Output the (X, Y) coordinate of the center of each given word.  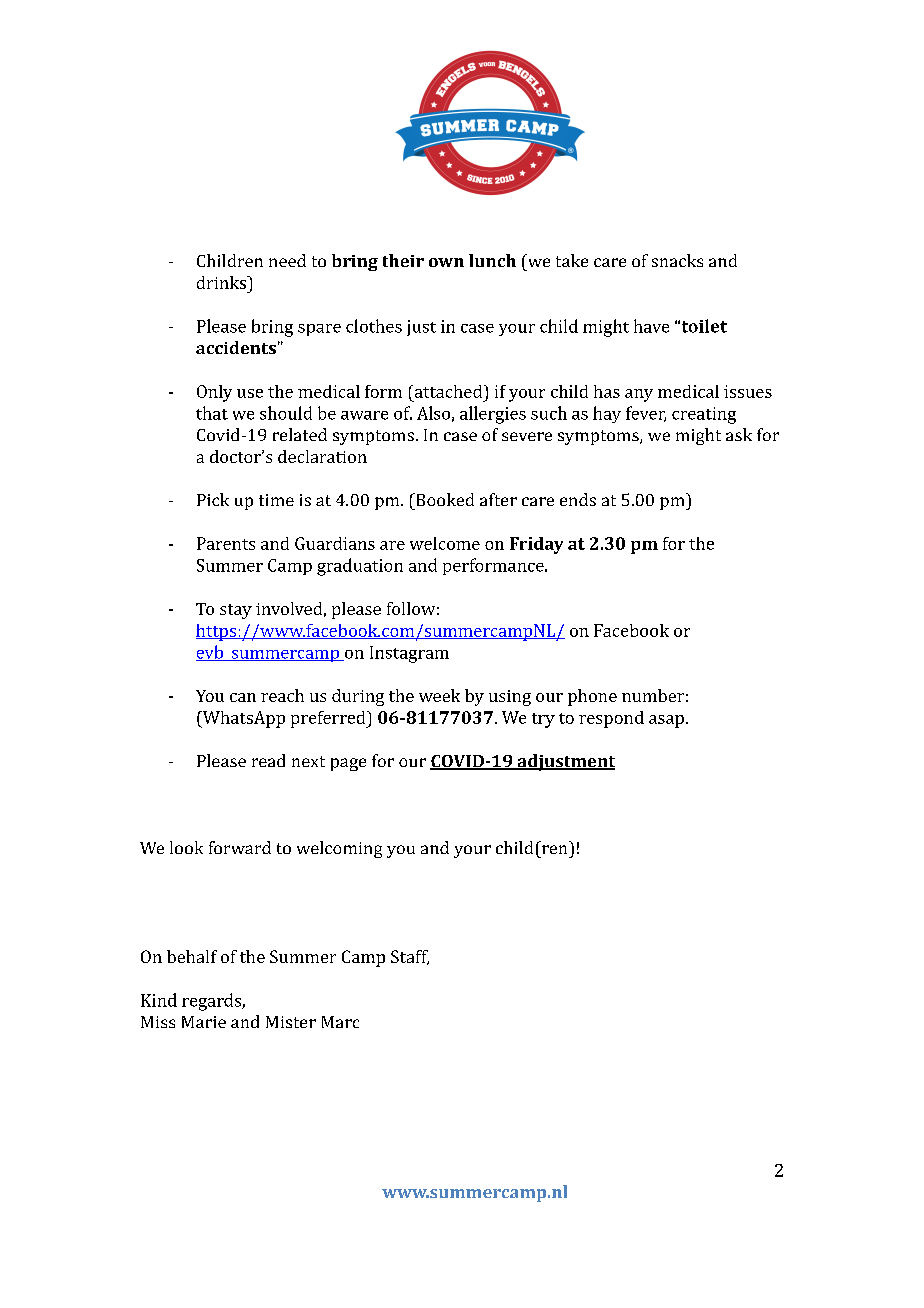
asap (666, 721)
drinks (222, 282)
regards (212, 1002)
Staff (410, 957)
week (439, 695)
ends (578, 499)
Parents (226, 543)
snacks (677, 260)
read (268, 760)
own (446, 262)
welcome (445, 543)
